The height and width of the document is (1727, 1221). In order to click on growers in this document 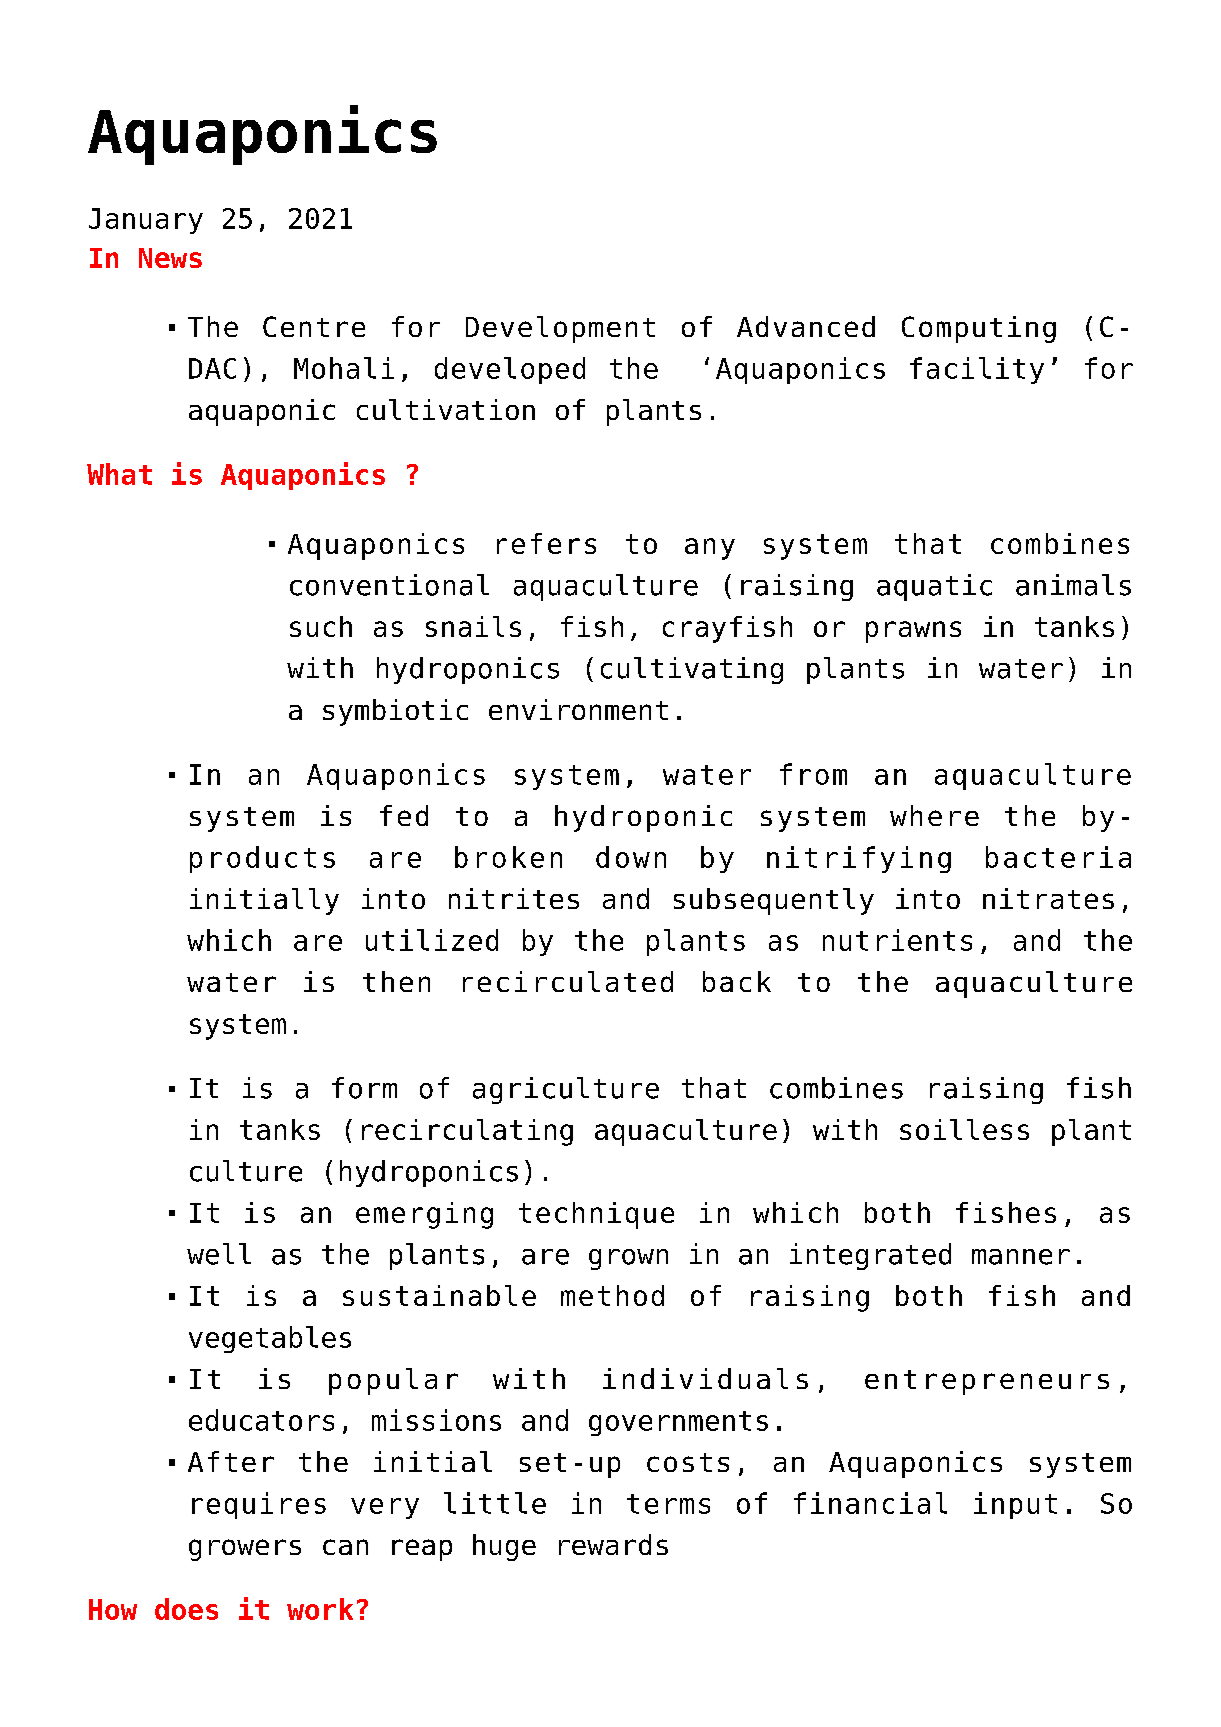, I will do `click(245, 1550)`.
